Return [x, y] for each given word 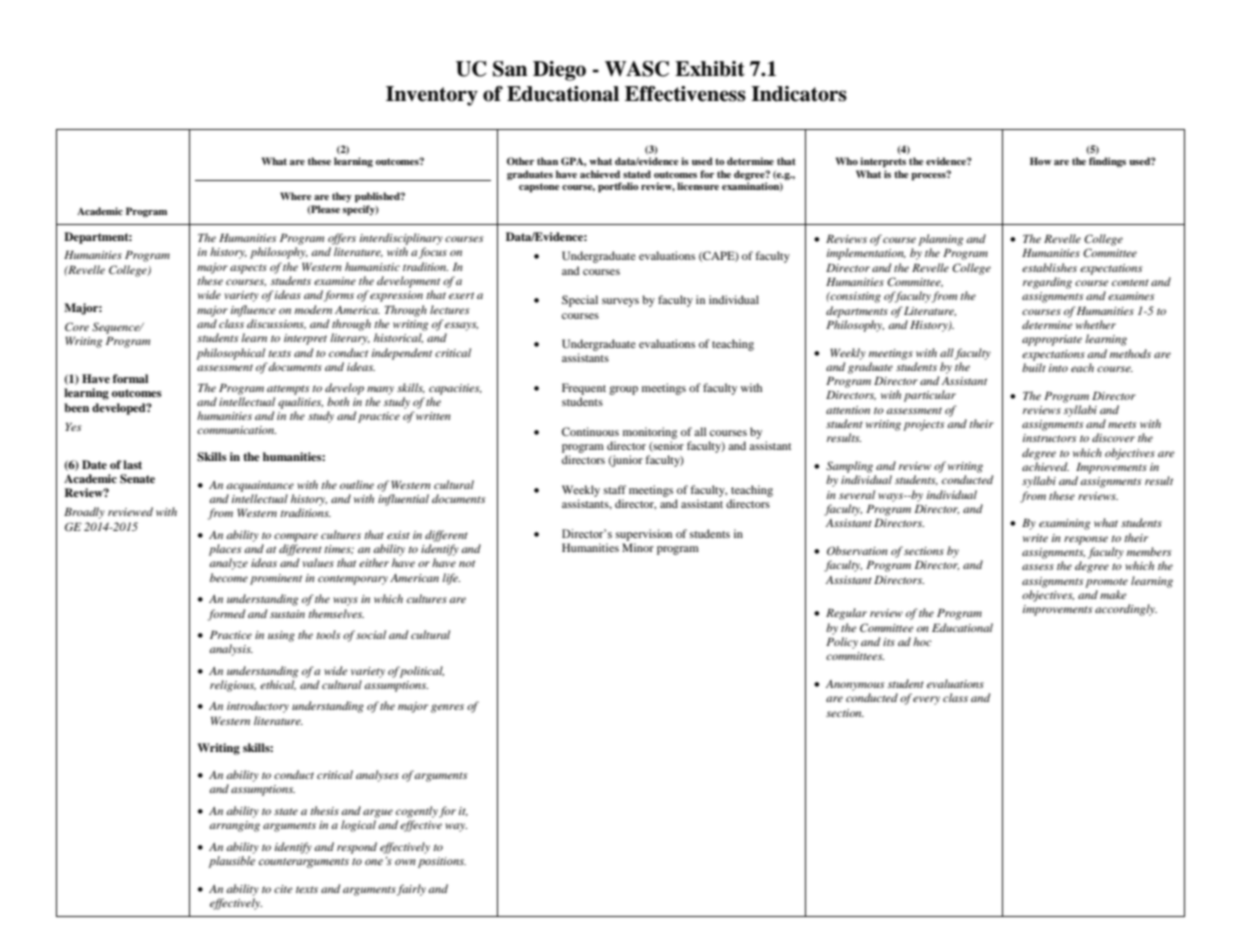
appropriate [1052, 340]
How [1041, 161]
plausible [231, 862]
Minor [638, 547]
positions [442, 862]
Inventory [432, 96]
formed [226, 615]
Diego [559, 71]
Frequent [584, 389]
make [1113, 594]
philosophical [230, 354]
